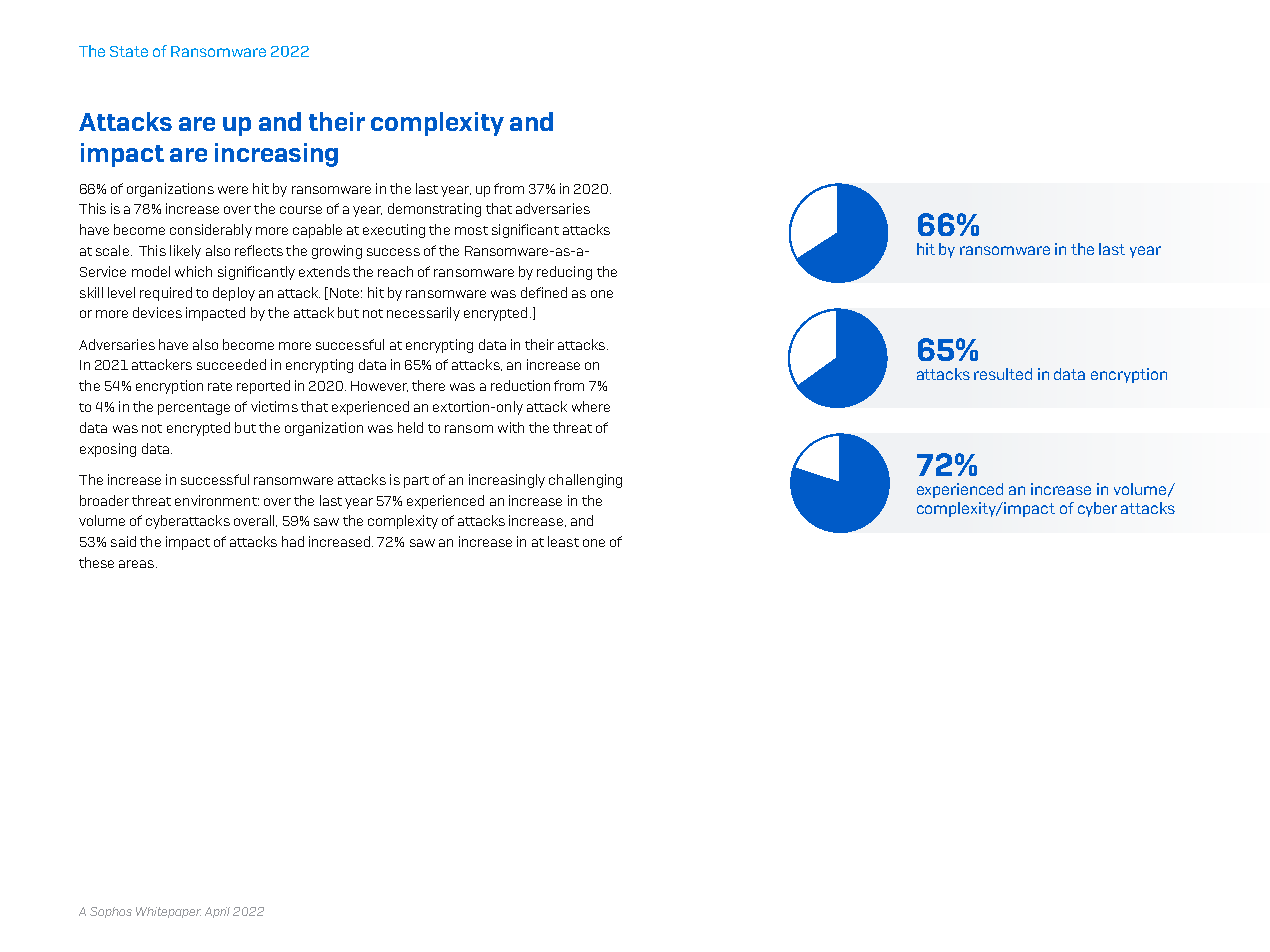 The width and height of the screenshot is (1270, 952). Describe the element at coordinates (416, 482) in the screenshot. I see `part` at that location.
